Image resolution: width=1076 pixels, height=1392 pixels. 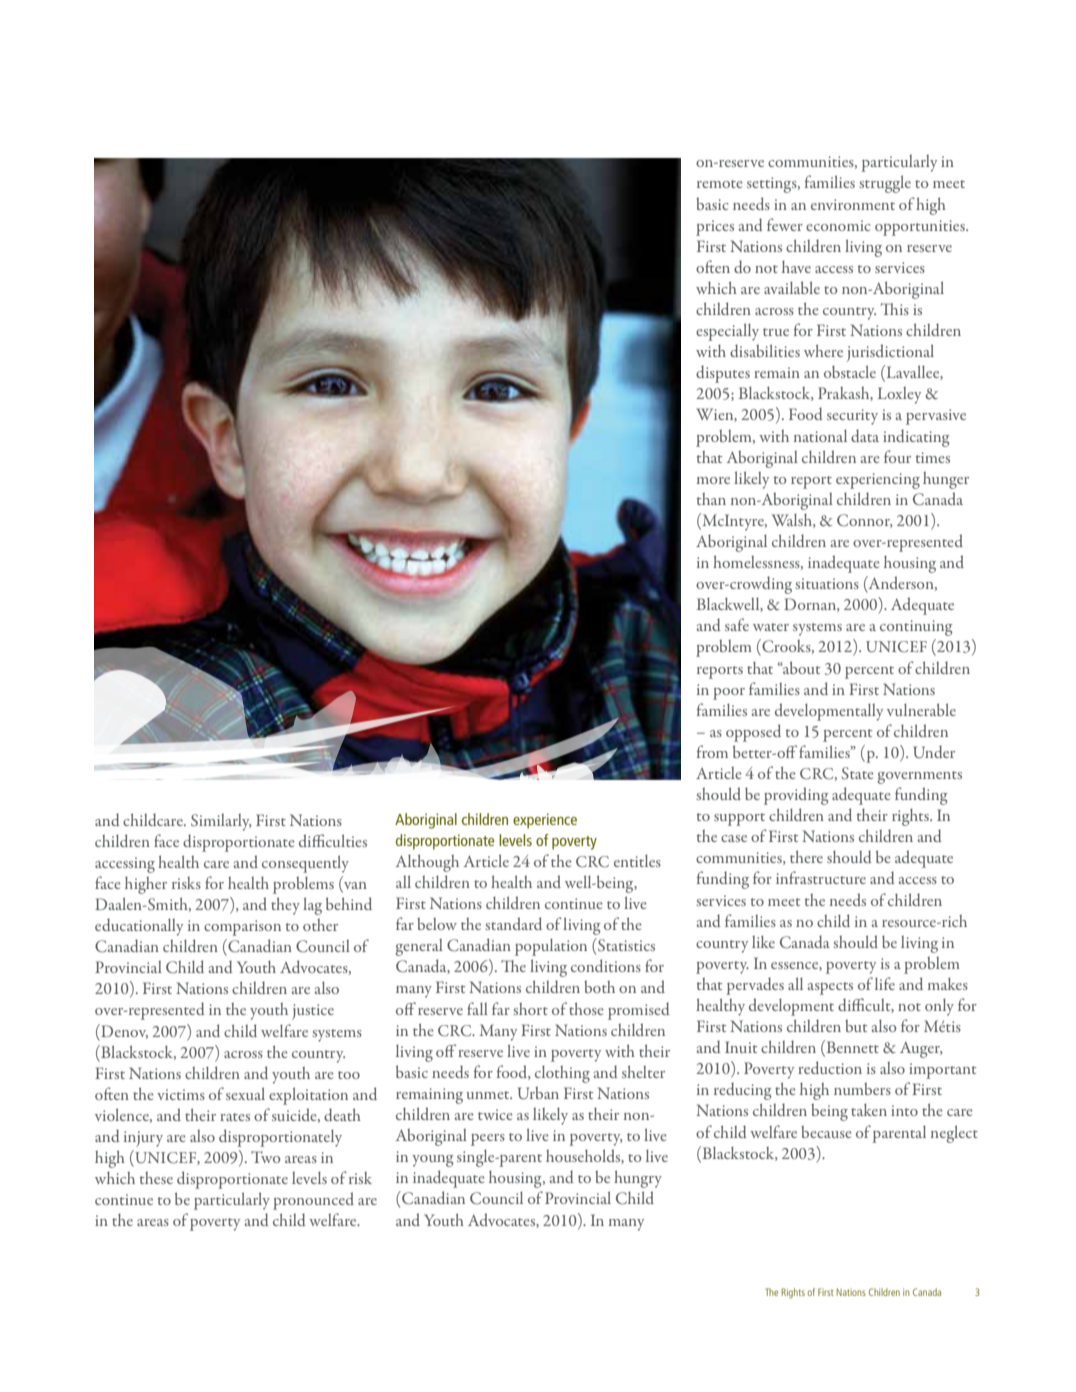 I want to click on hungry, so click(x=638, y=1179).
